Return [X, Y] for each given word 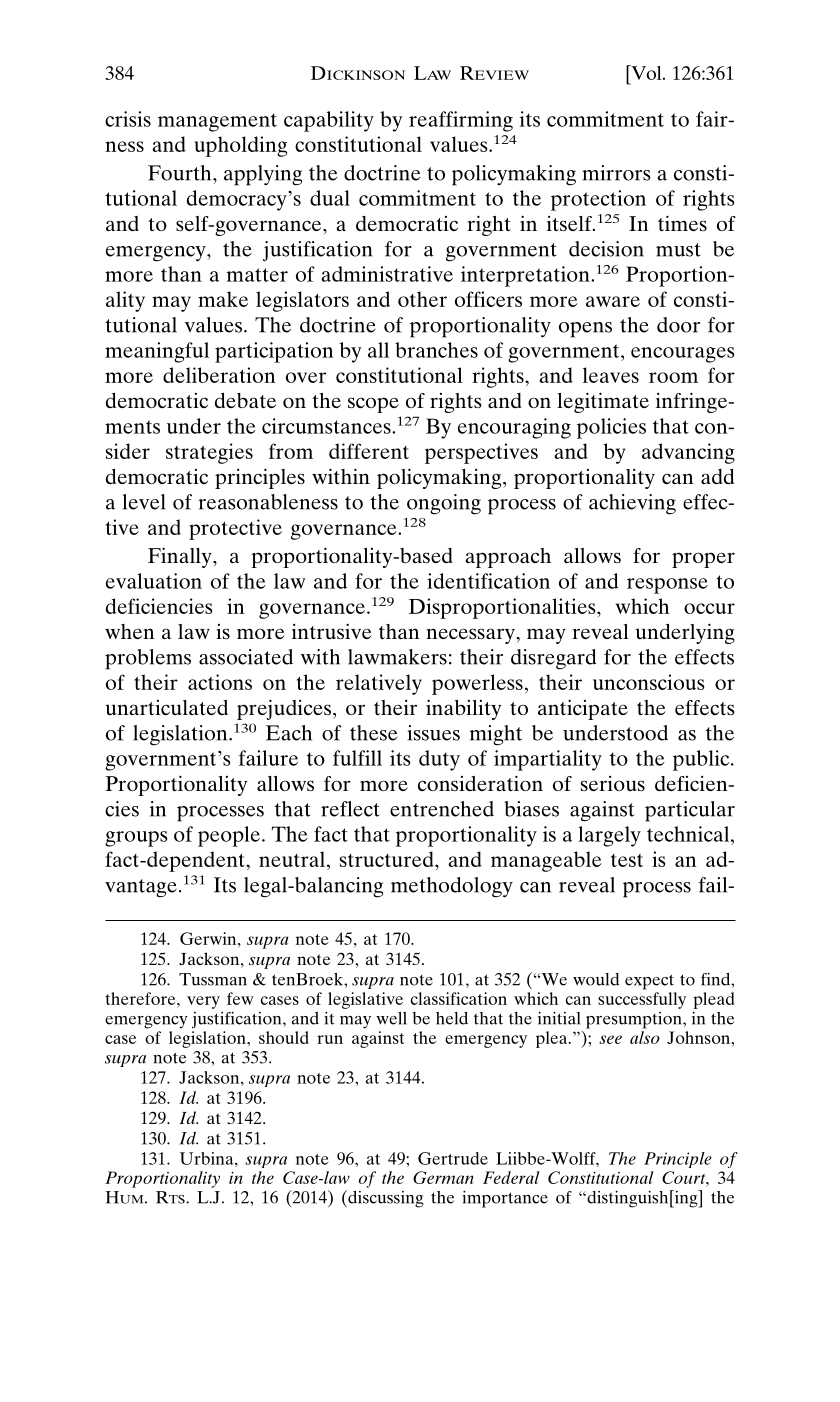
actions [220, 682]
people [229, 836]
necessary [471, 636]
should [284, 1037]
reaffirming [461, 121]
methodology [452, 887]
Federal [511, 1177]
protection [598, 200]
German [443, 1177]
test [627, 860]
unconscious [649, 682]
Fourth [181, 173]
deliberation [219, 375]
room [673, 377]
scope [373, 405]
